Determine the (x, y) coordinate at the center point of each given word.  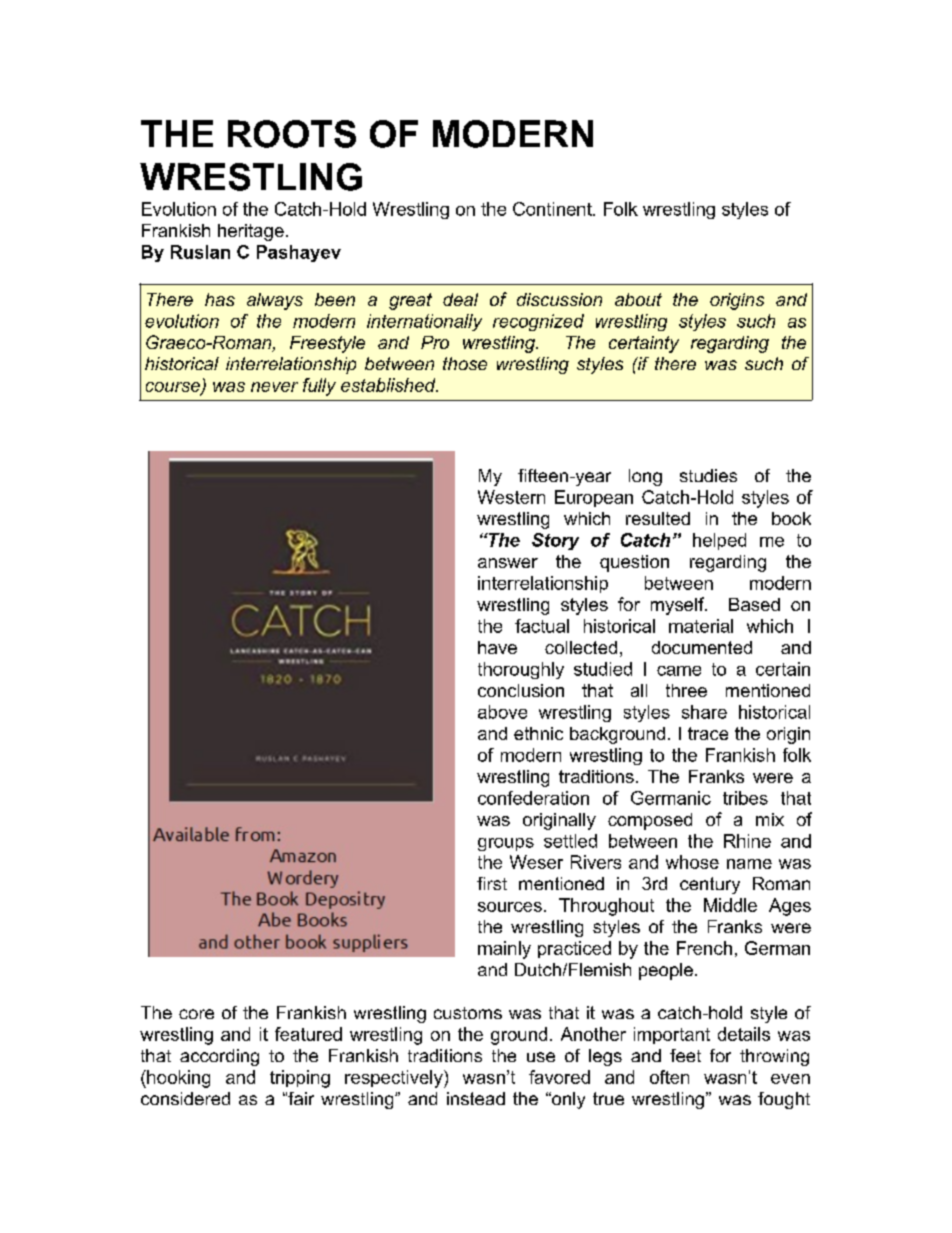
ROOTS (292, 134)
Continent (553, 209)
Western (511, 497)
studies (708, 475)
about (638, 299)
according (219, 1057)
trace (708, 733)
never (274, 387)
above (502, 712)
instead (476, 1098)
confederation (533, 798)
